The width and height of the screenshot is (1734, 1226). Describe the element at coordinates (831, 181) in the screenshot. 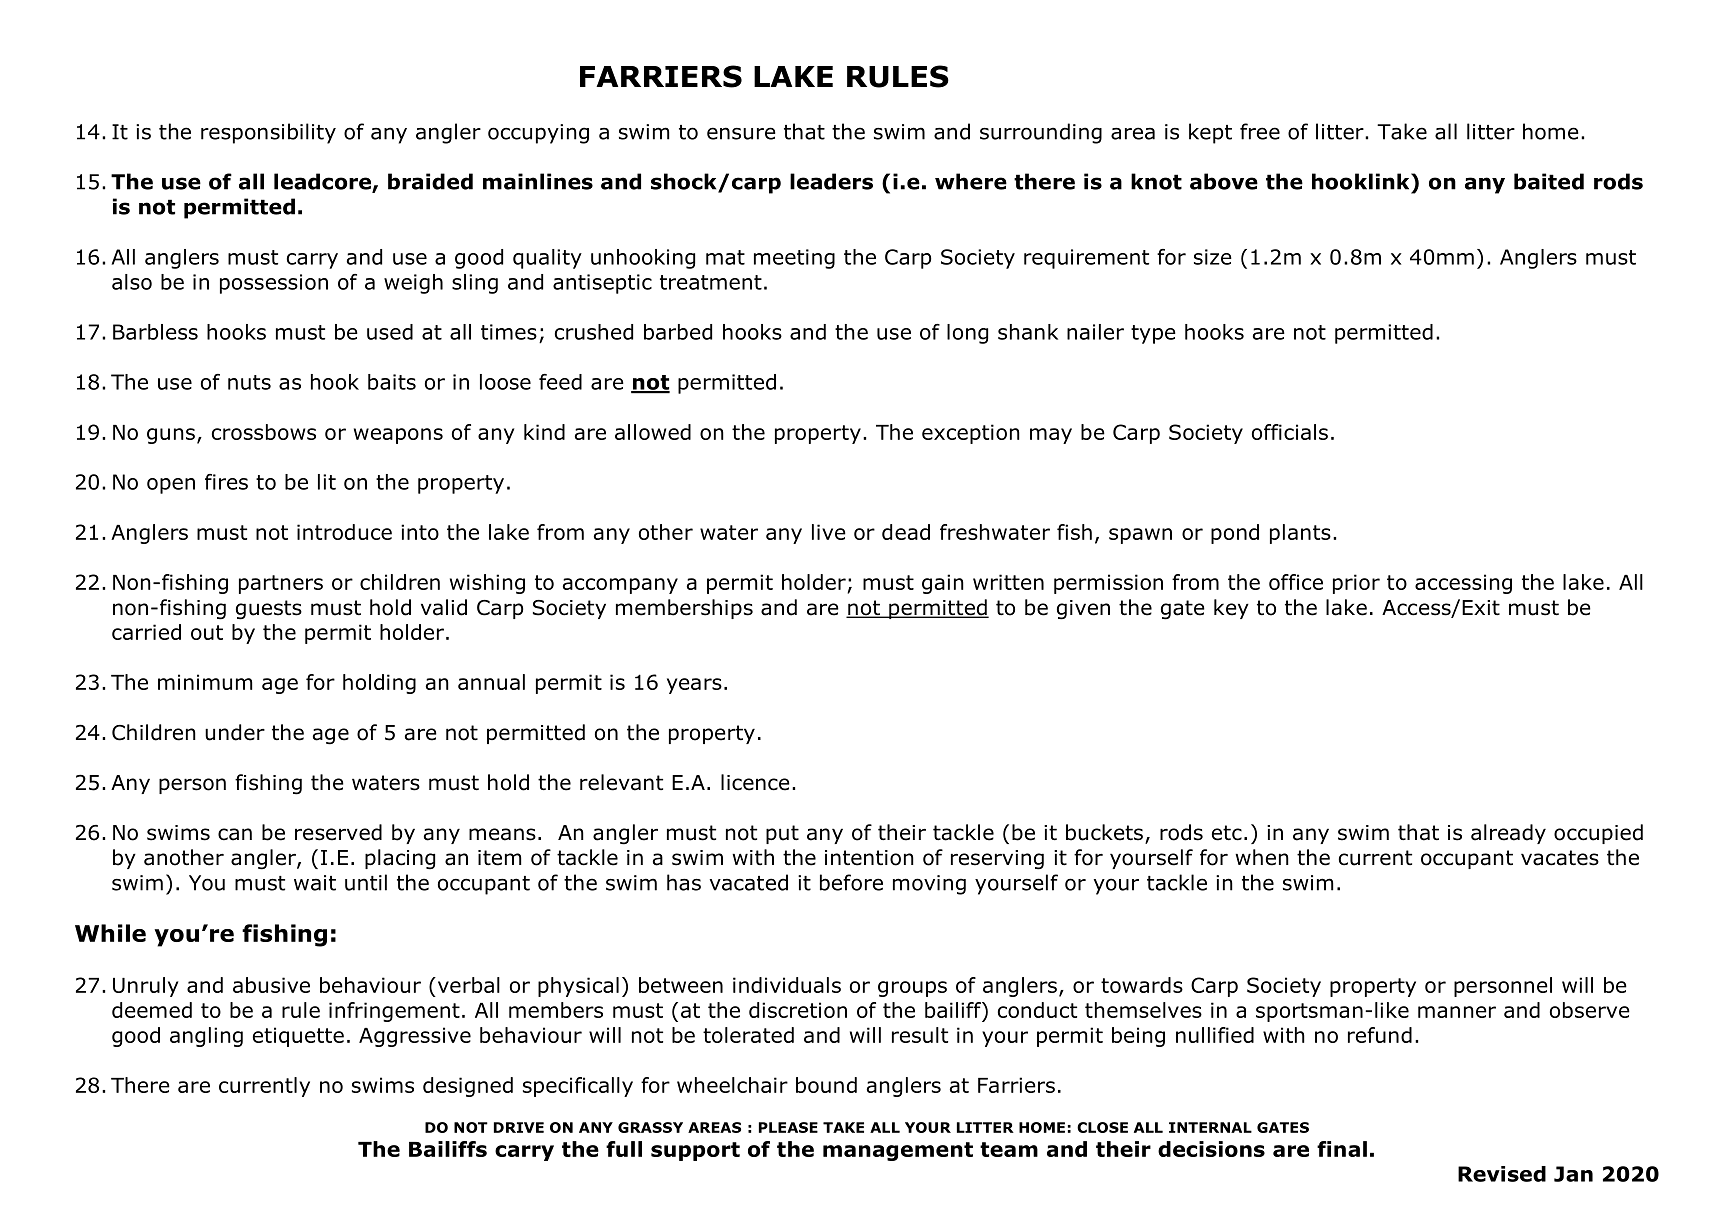

I see `leaders` at that location.
